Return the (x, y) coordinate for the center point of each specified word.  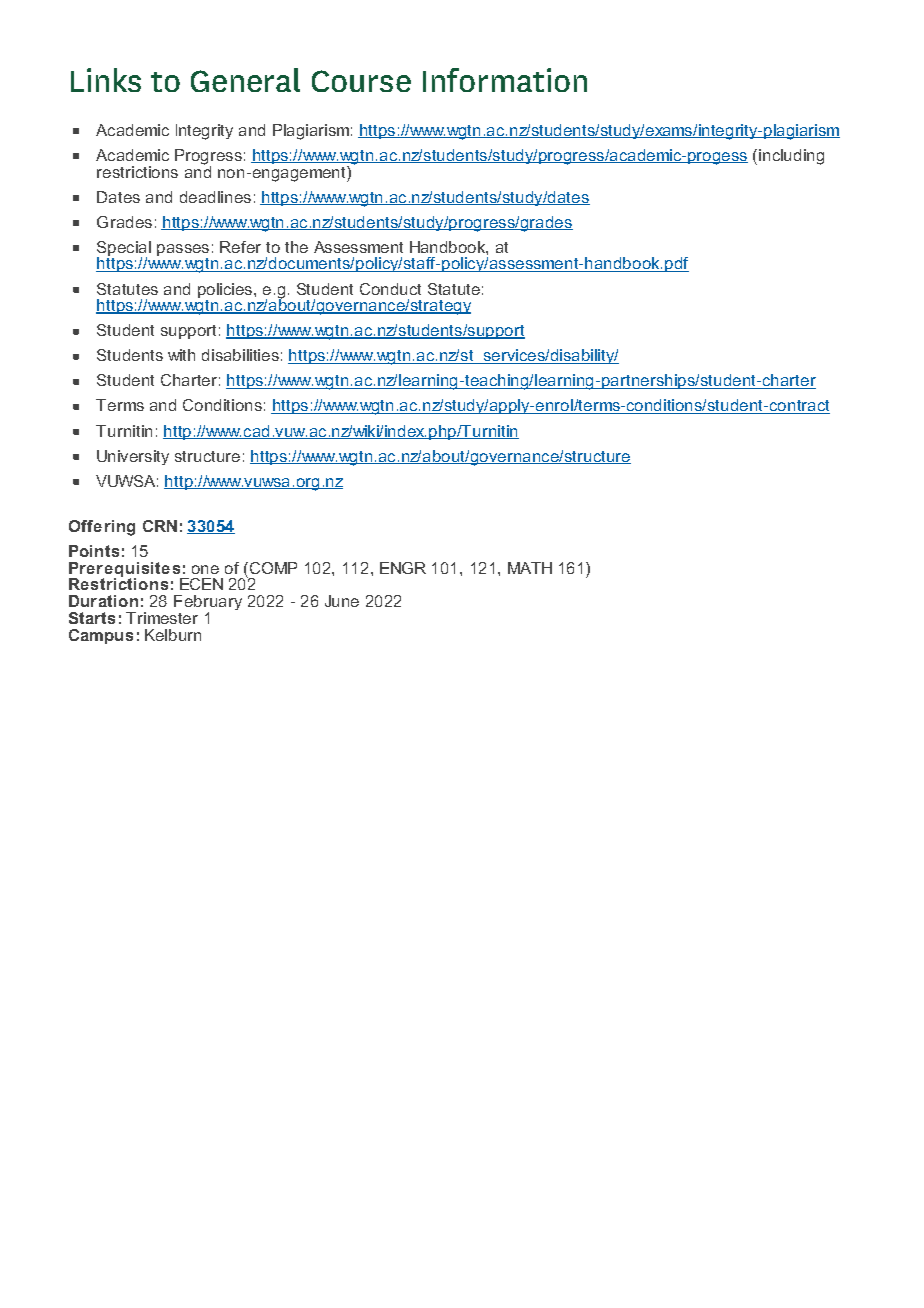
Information (505, 80)
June (342, 601)
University (133, 457)
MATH (530, 568)
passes (183, 251)
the (296, 247)
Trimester (162, 618)
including (791, 157)
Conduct (390, 289)
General (245, 80)
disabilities (240, 355)
